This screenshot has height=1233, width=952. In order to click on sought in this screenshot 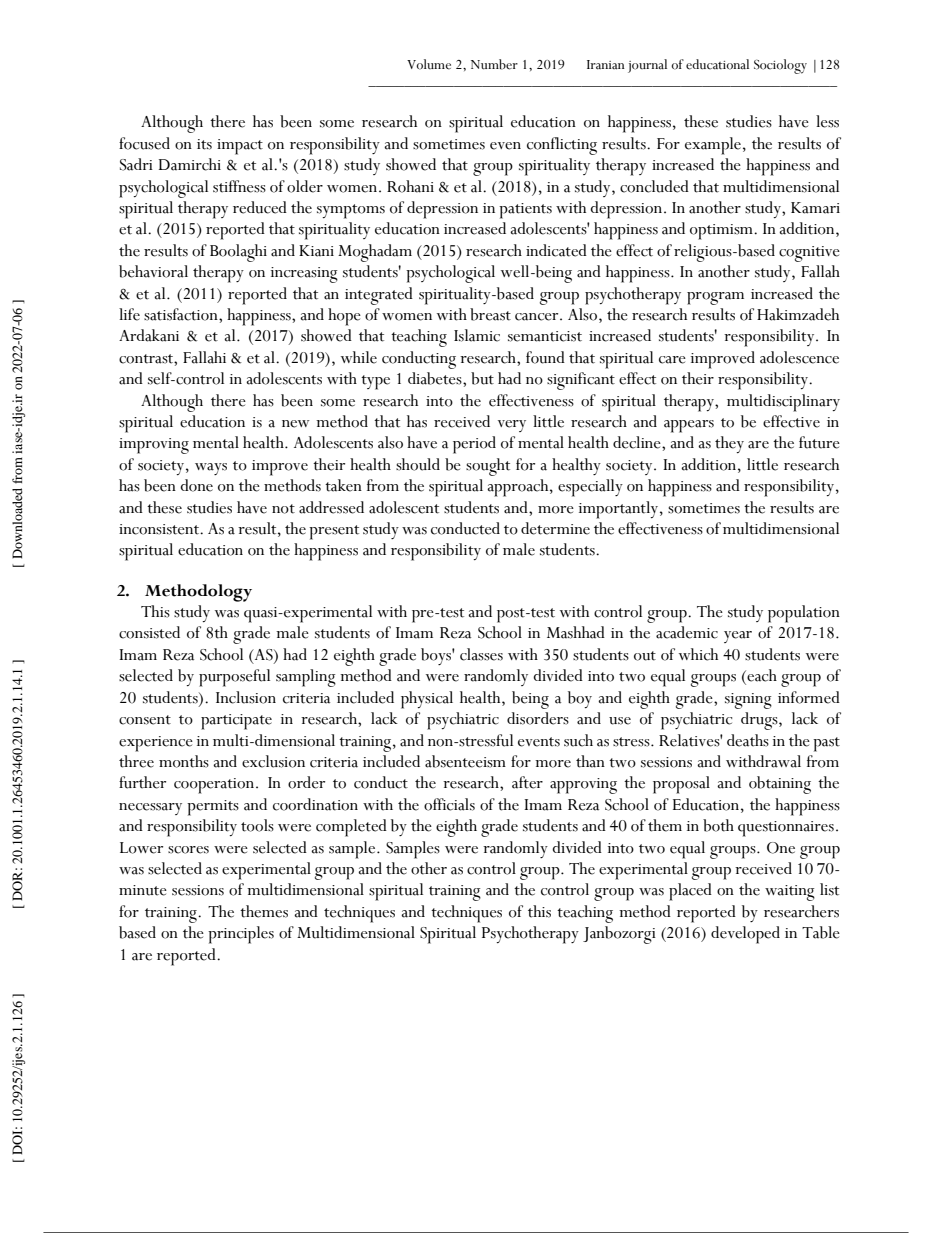, I will do `click(488, 467)`.
